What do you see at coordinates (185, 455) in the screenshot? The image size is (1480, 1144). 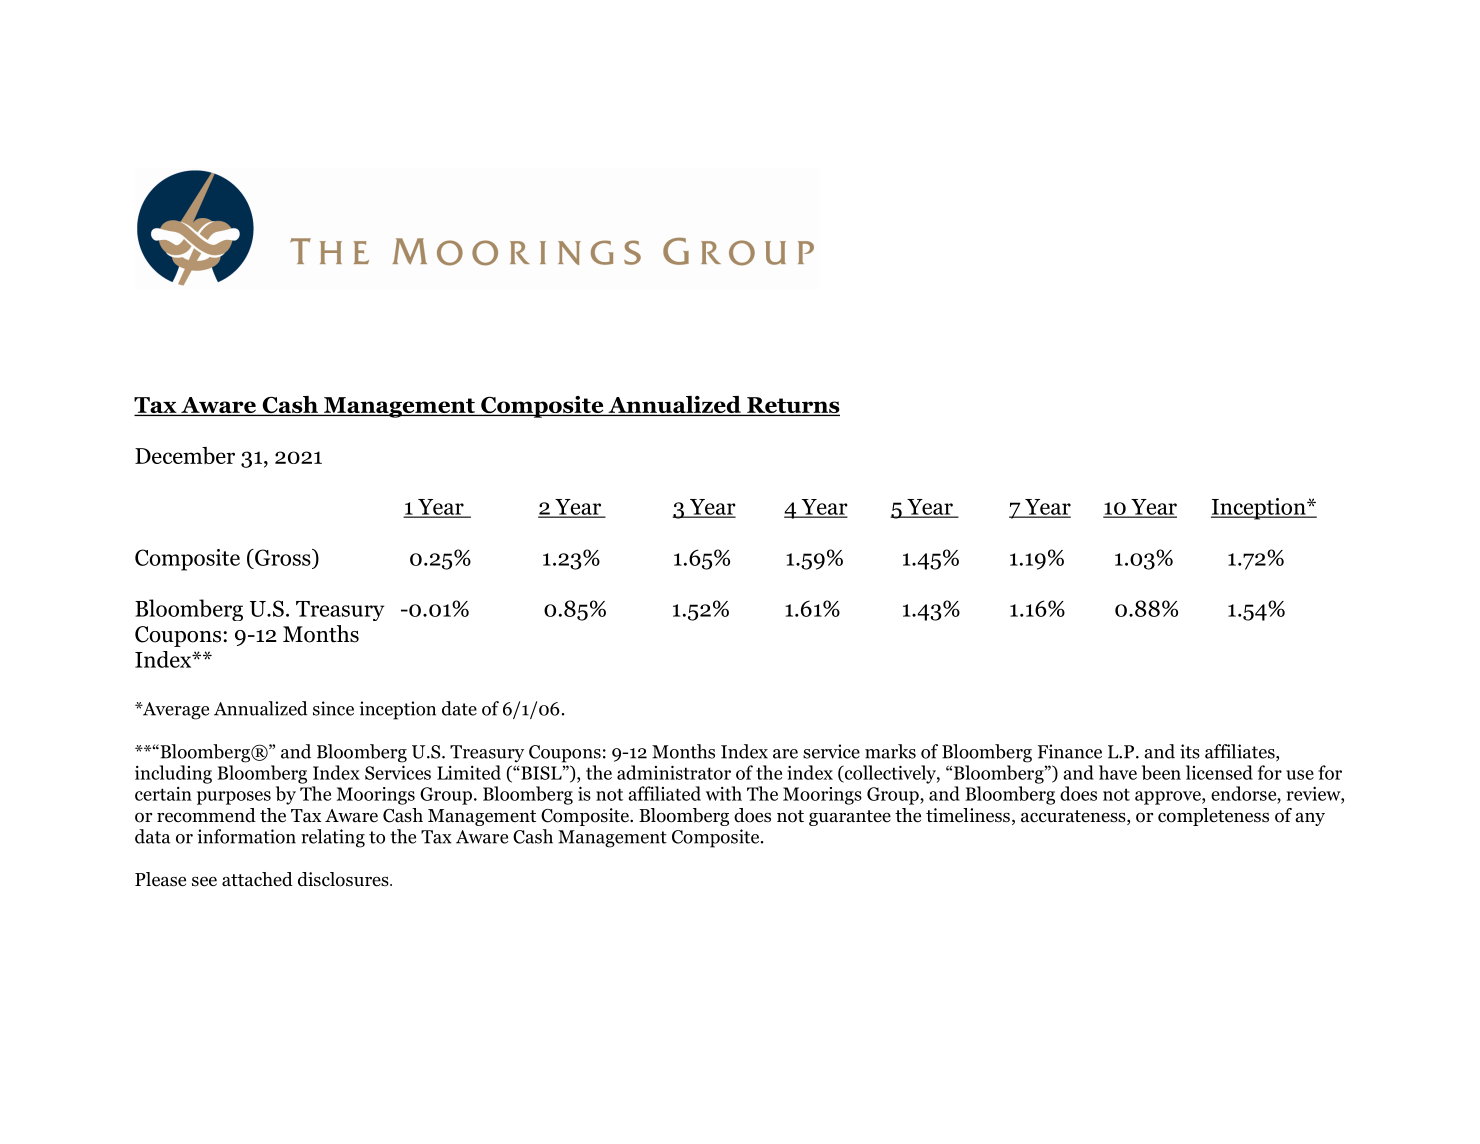 I see `December` at bounding box center [185, 455].
